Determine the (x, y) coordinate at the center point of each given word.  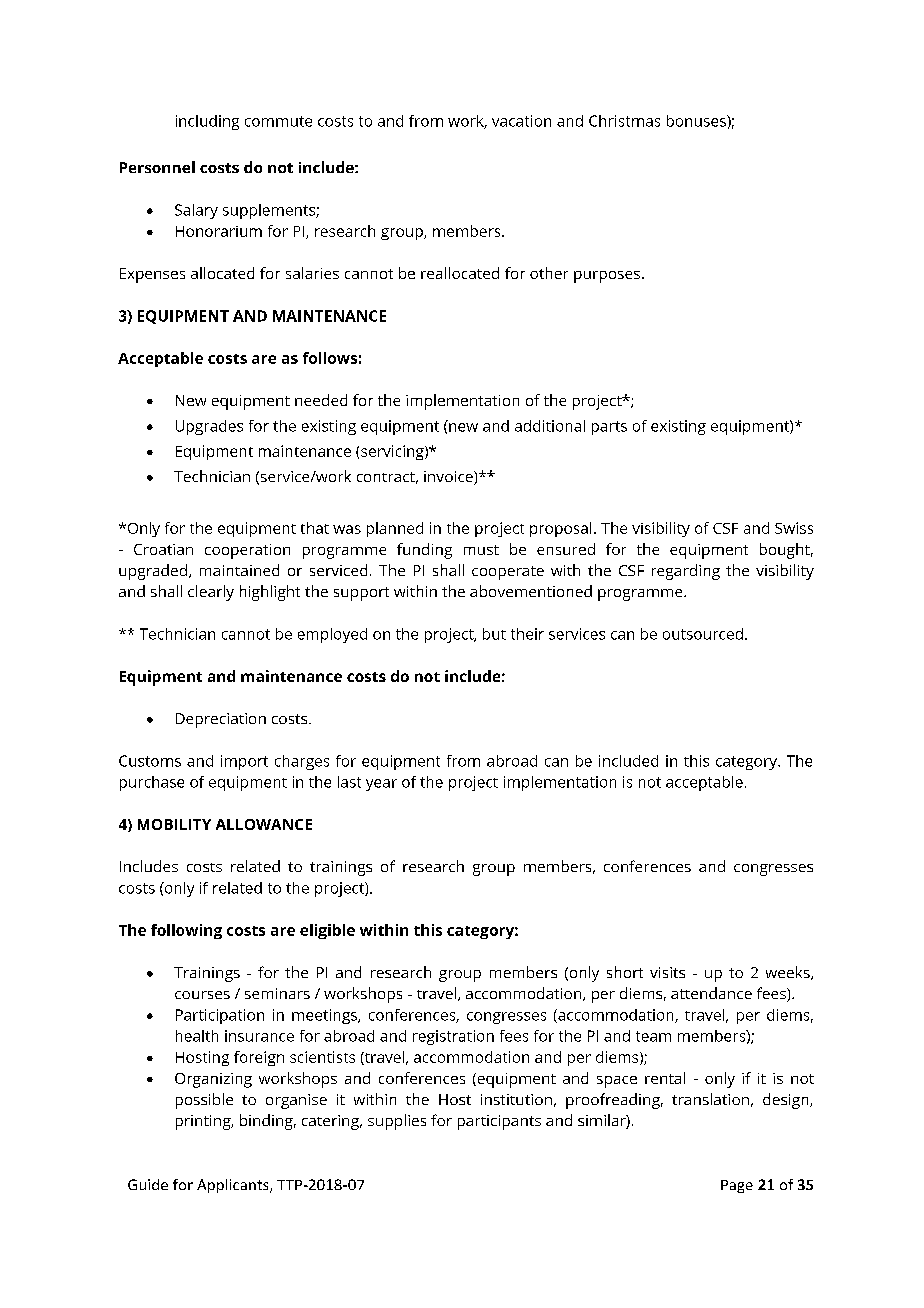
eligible (327, 931)
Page (737, 1186)
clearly (211, 593)
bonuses (697, 121)
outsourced (703, 634)
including (207, 122)
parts (609, 428)
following (186, 931)
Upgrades (209, 427)
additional (550, 426)
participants (499, 1122)
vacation (521, 121)
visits (667, 972)
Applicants (234, 1186)
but (494, 634)
